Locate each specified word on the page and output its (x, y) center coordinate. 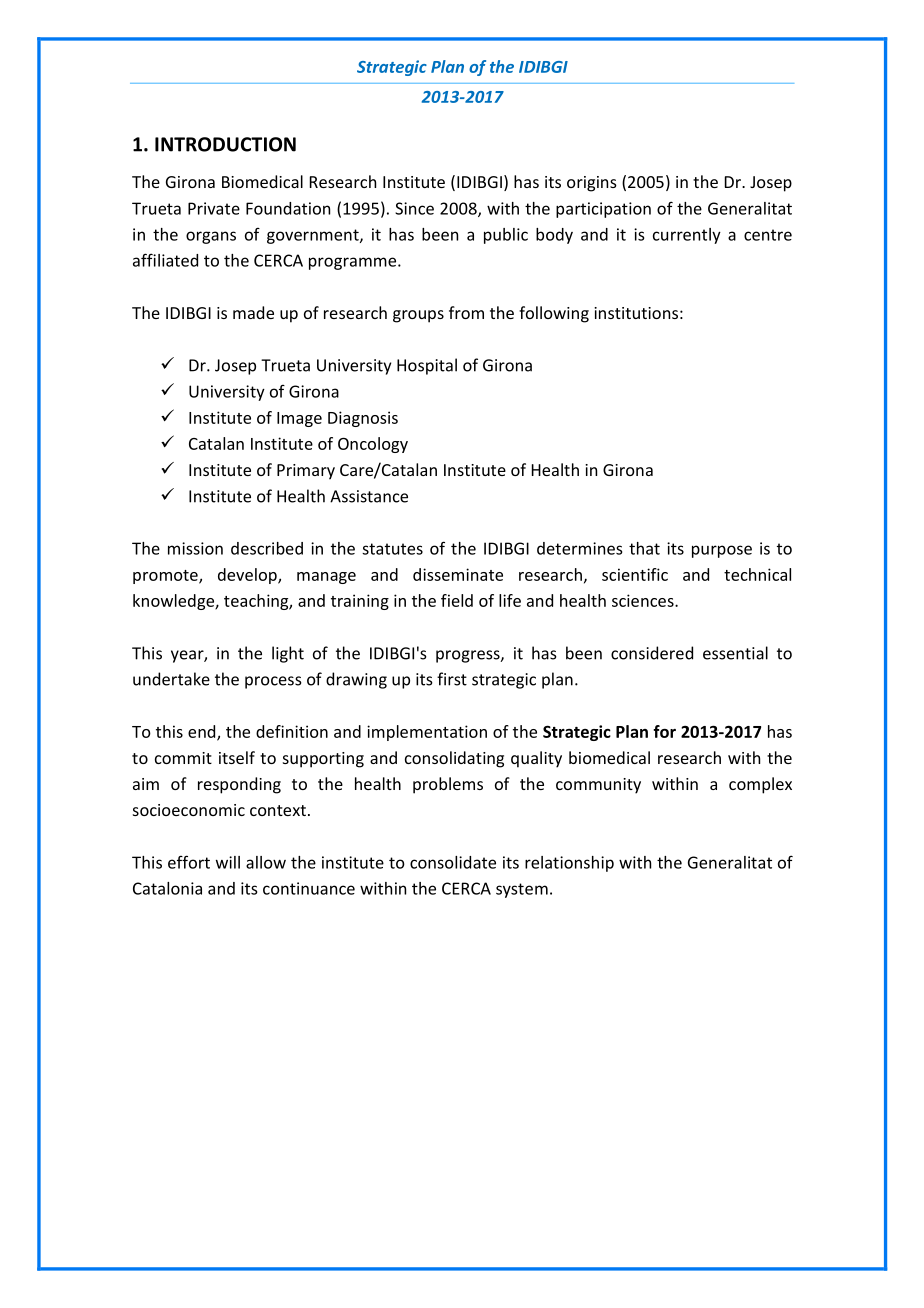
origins (592, 184)
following (554, 314)
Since (414, 208)
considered (652, 653)
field (457, 600)
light (288, 654)
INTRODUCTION (225, 144)
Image (299, 419)
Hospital (427, 366)
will (228, 862)
